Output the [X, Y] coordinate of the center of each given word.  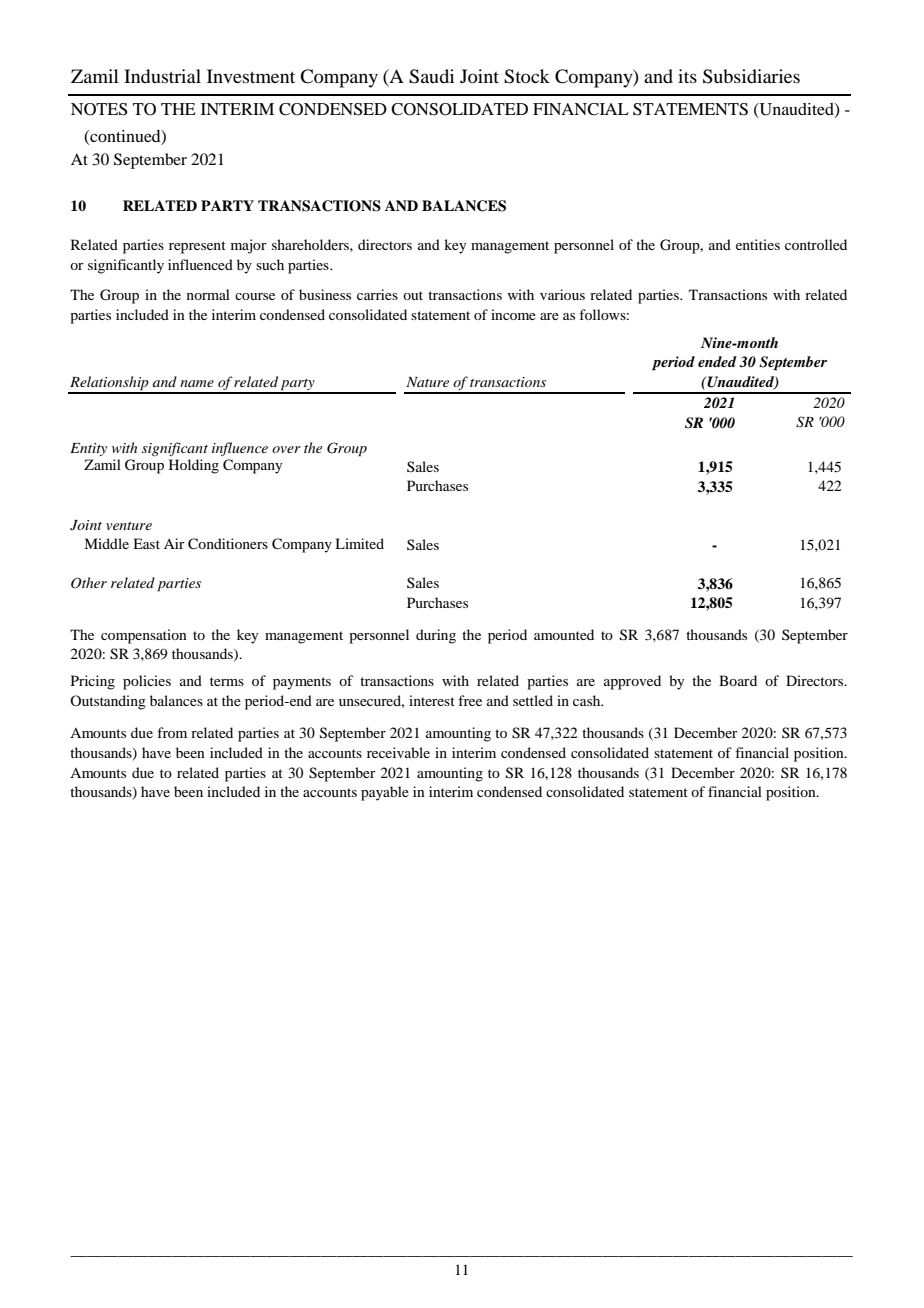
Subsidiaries [751, 76]
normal [208, 294]
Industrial [162, 76]
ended [717, 361]
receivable [398, 752]
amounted [564, 634]
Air [174, 543]
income [513, 314]
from [172, 732]
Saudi [431, 76]
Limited [359, 543]
